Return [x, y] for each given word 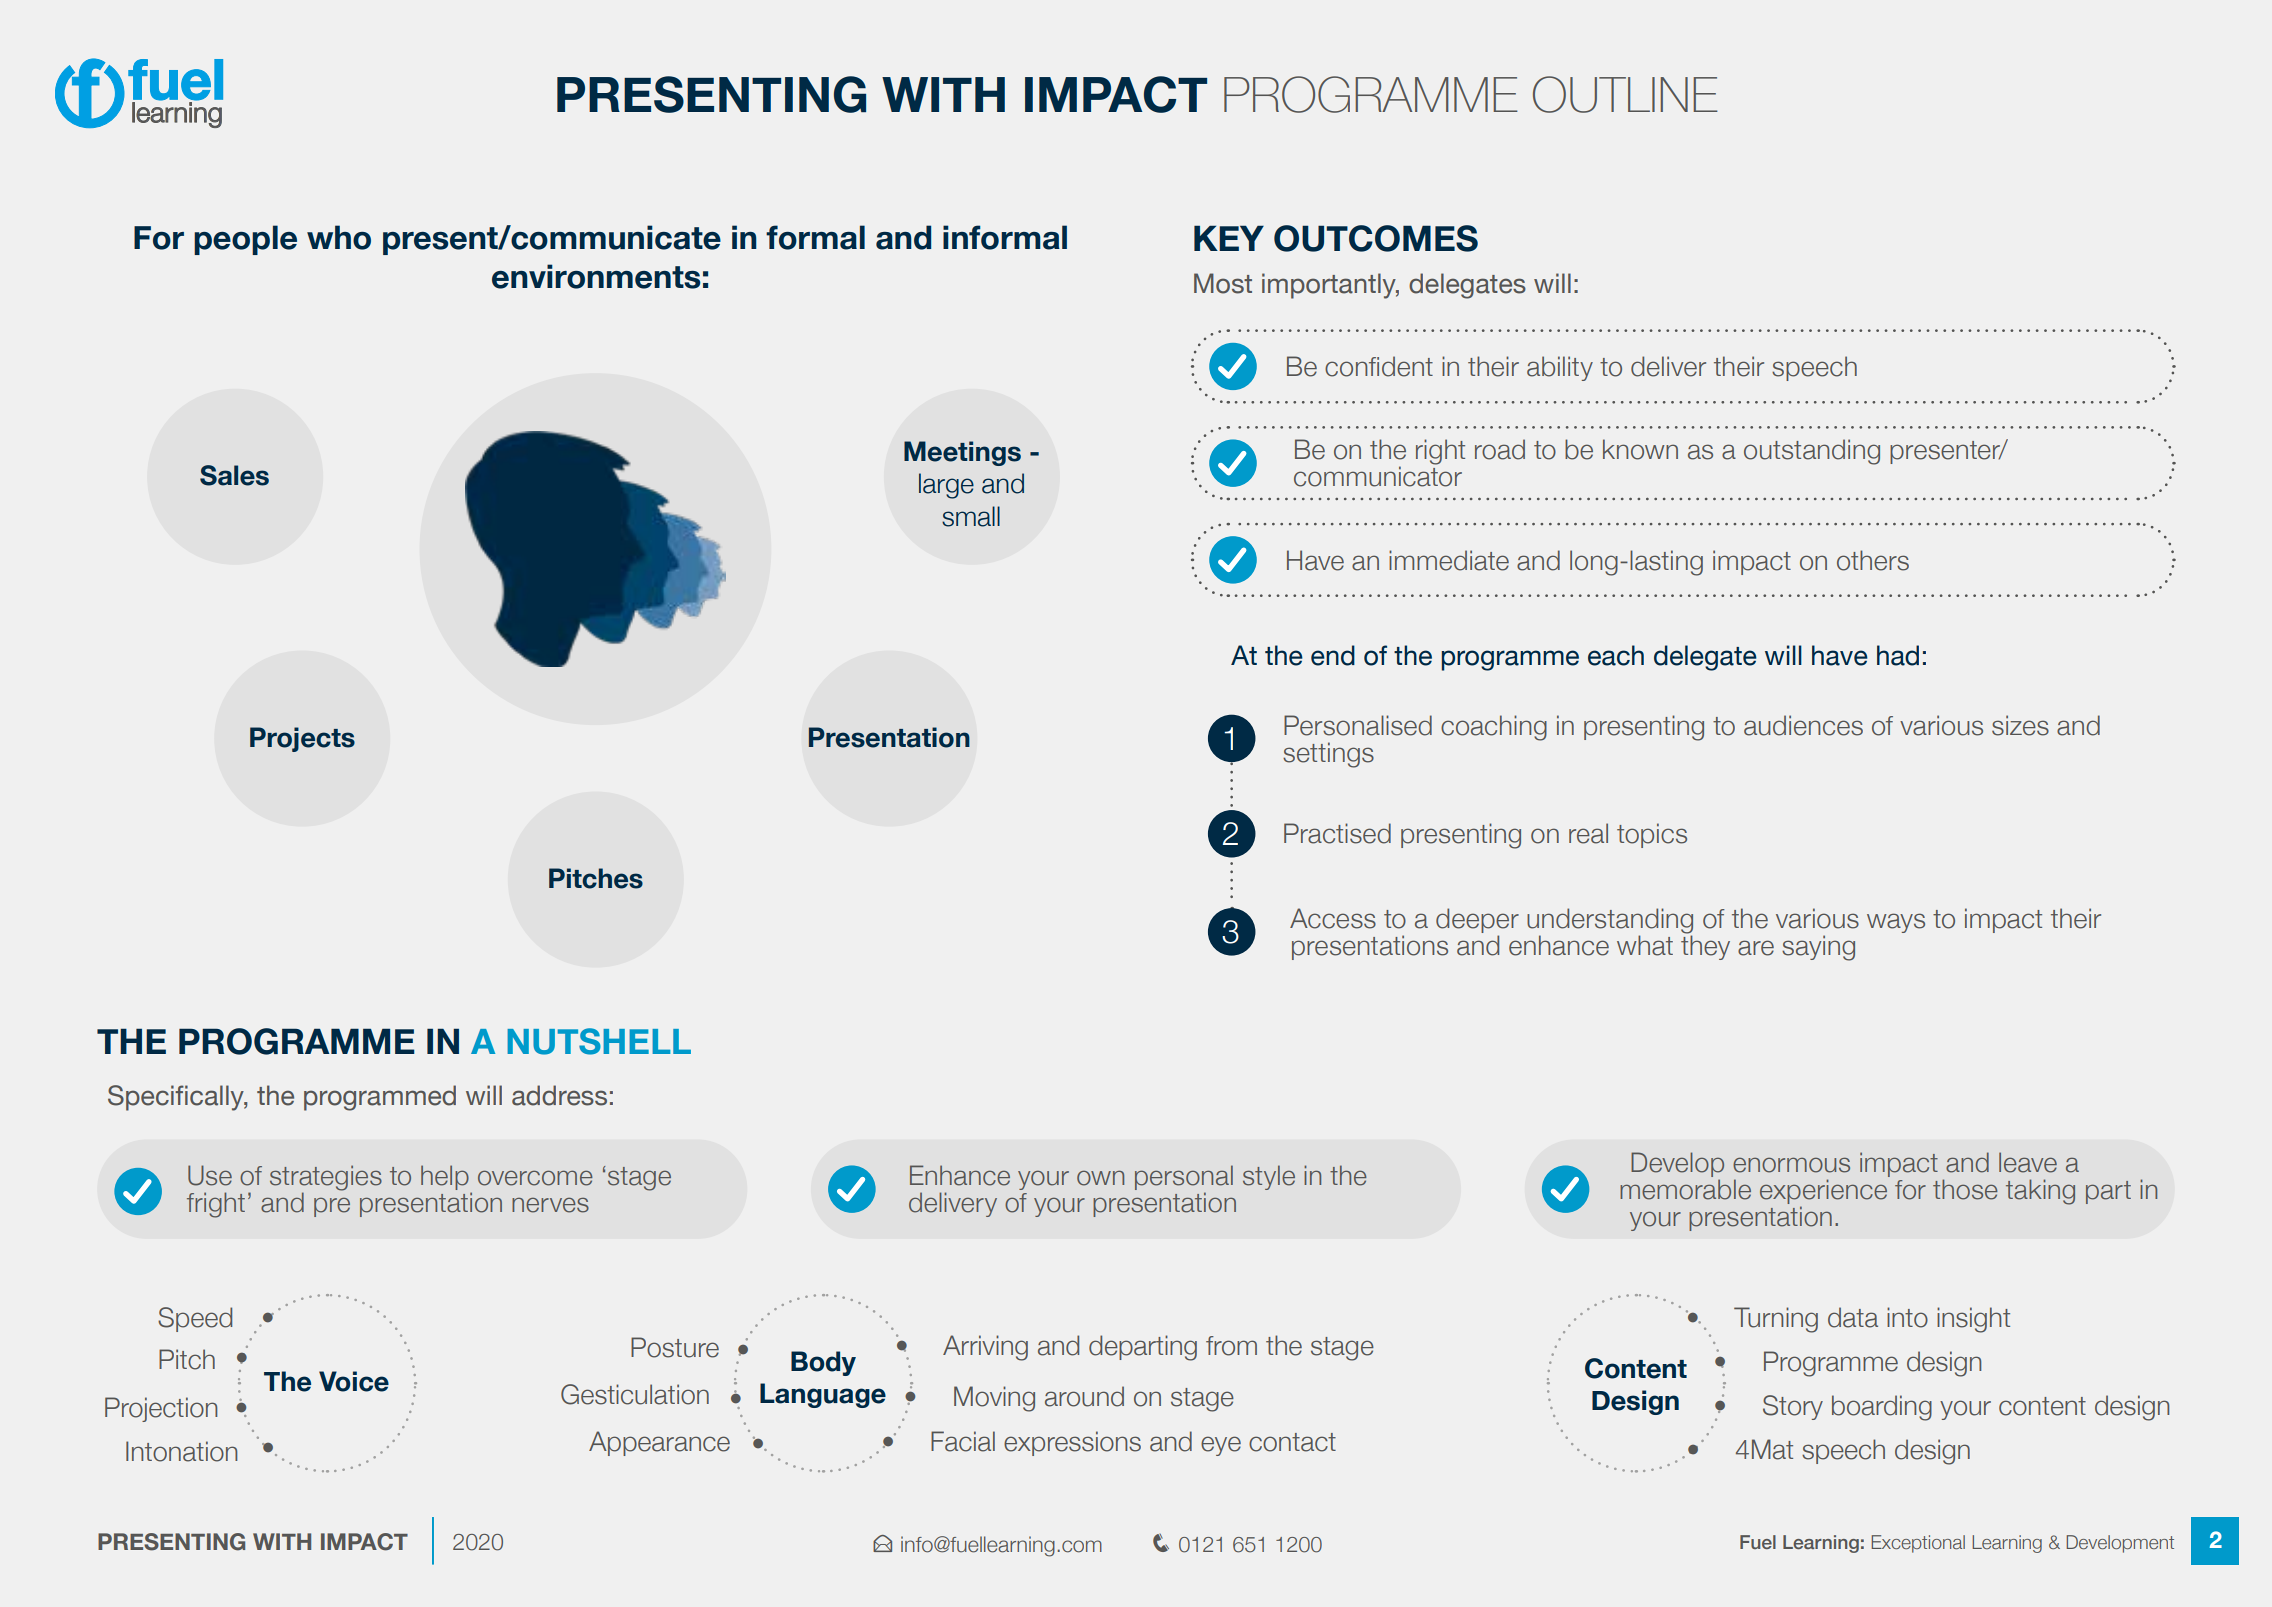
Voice [354, 1381]
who [339, 237]
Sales [234, 475]
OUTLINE [1625, 94]
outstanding [1812, 452]
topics [1652, 835]
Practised [1337, 833]
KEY [1229, 238]
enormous [1791, 1165]
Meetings [962, 453]
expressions [1072, 1443]
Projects [302, 739]
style [1269, 1177]
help [445, 1177]
